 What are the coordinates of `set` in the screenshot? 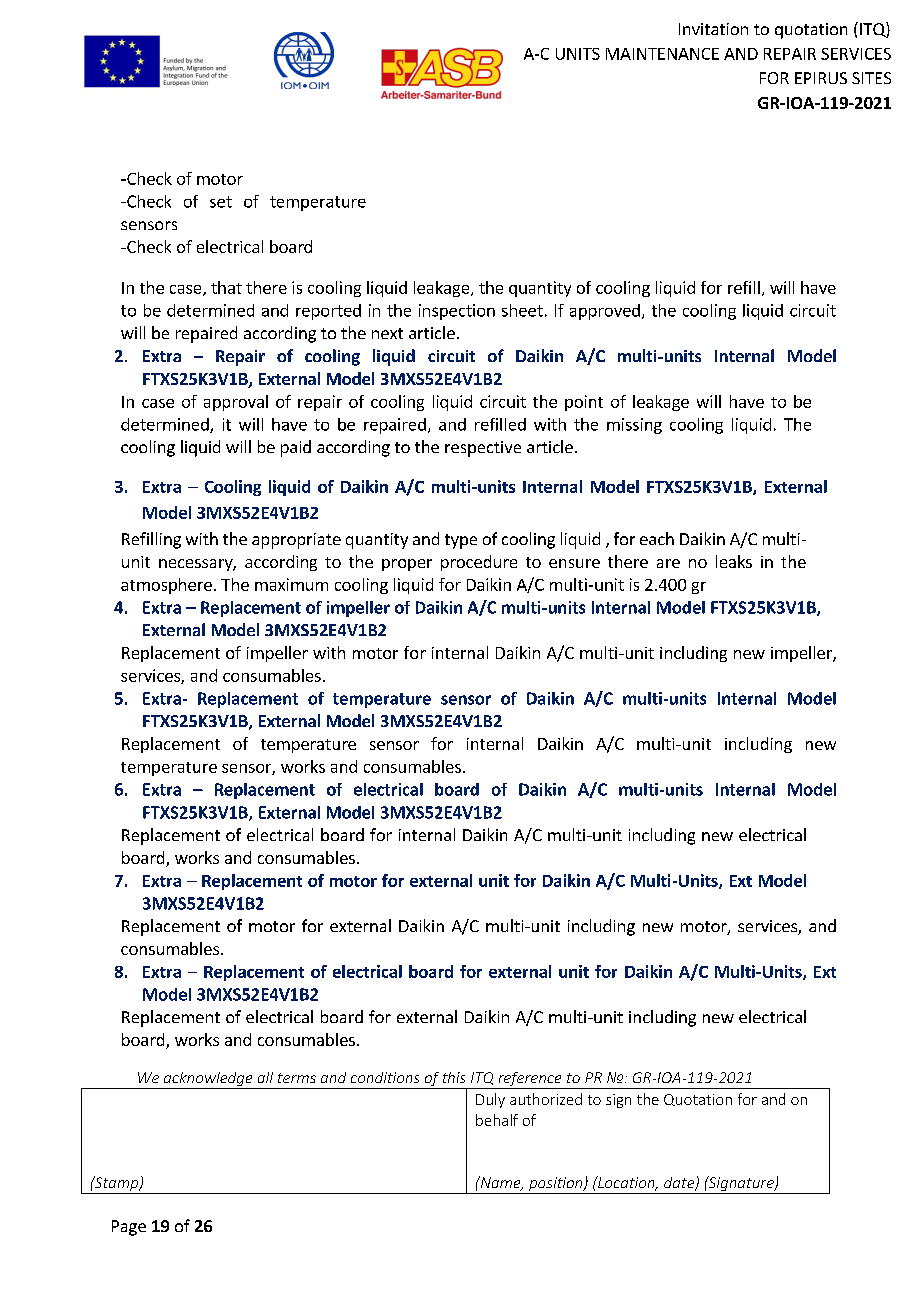 It's located at (221, 202).
